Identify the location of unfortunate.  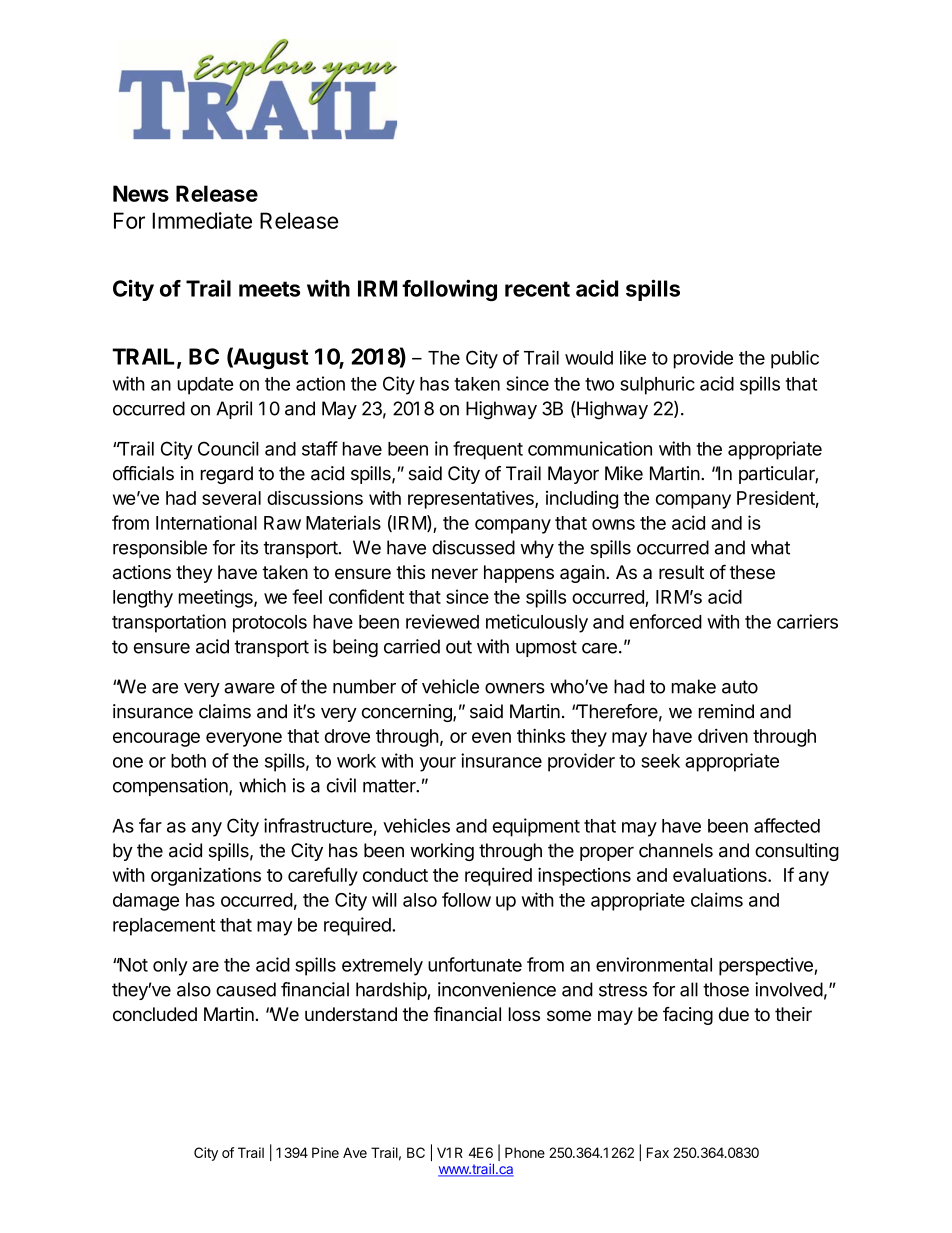
(475, 964).
